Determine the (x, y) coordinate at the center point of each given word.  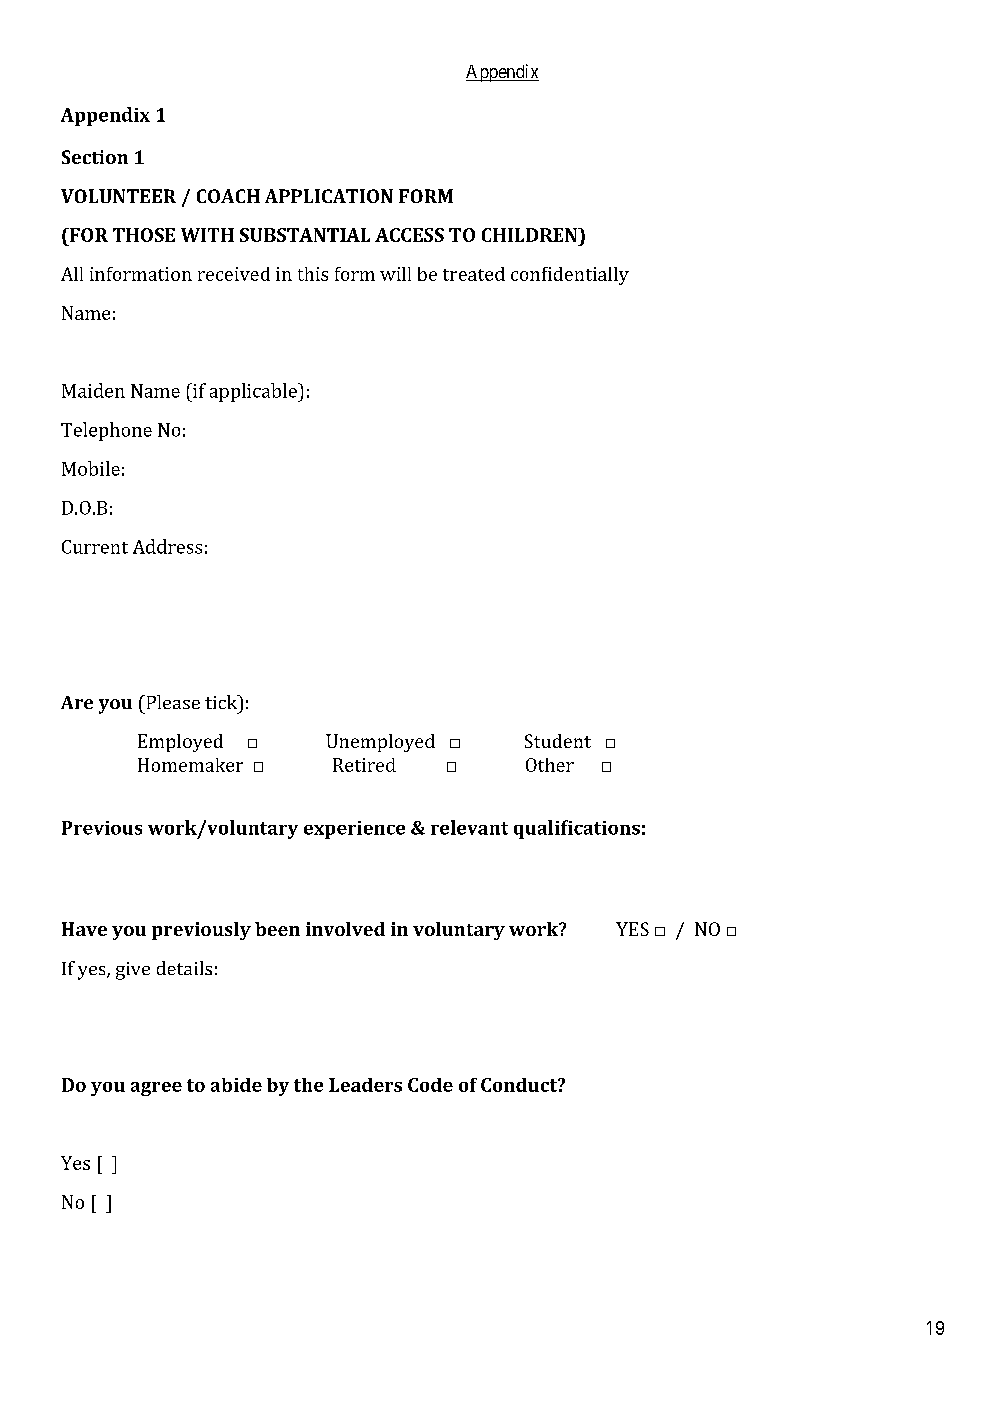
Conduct (520, 1085)
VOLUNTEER (118, 196)
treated (474, 274)
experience (354, 830)
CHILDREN (531, 235)
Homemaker (190, 765)
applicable (254, 392)
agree (156, 1089)
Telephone (106, 431)
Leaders (365, 1085)
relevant (469, 827)
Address (167, 546)
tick (222, 702)
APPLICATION (329, 196)
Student (558, 741)
